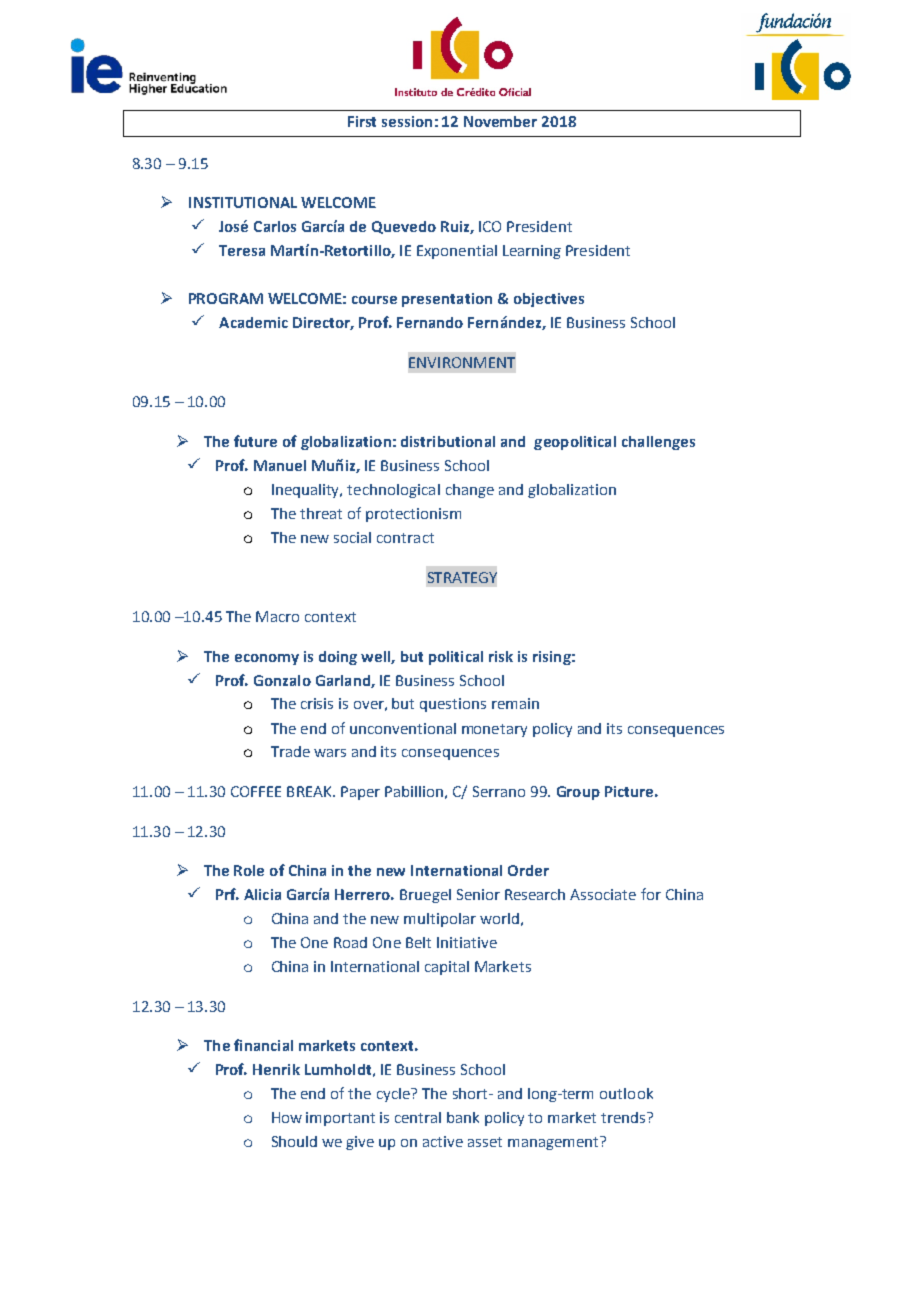  What do you see at coordinates (501, 656) in the screenshot?
I see `risk` at bounding box center [501, 656].
